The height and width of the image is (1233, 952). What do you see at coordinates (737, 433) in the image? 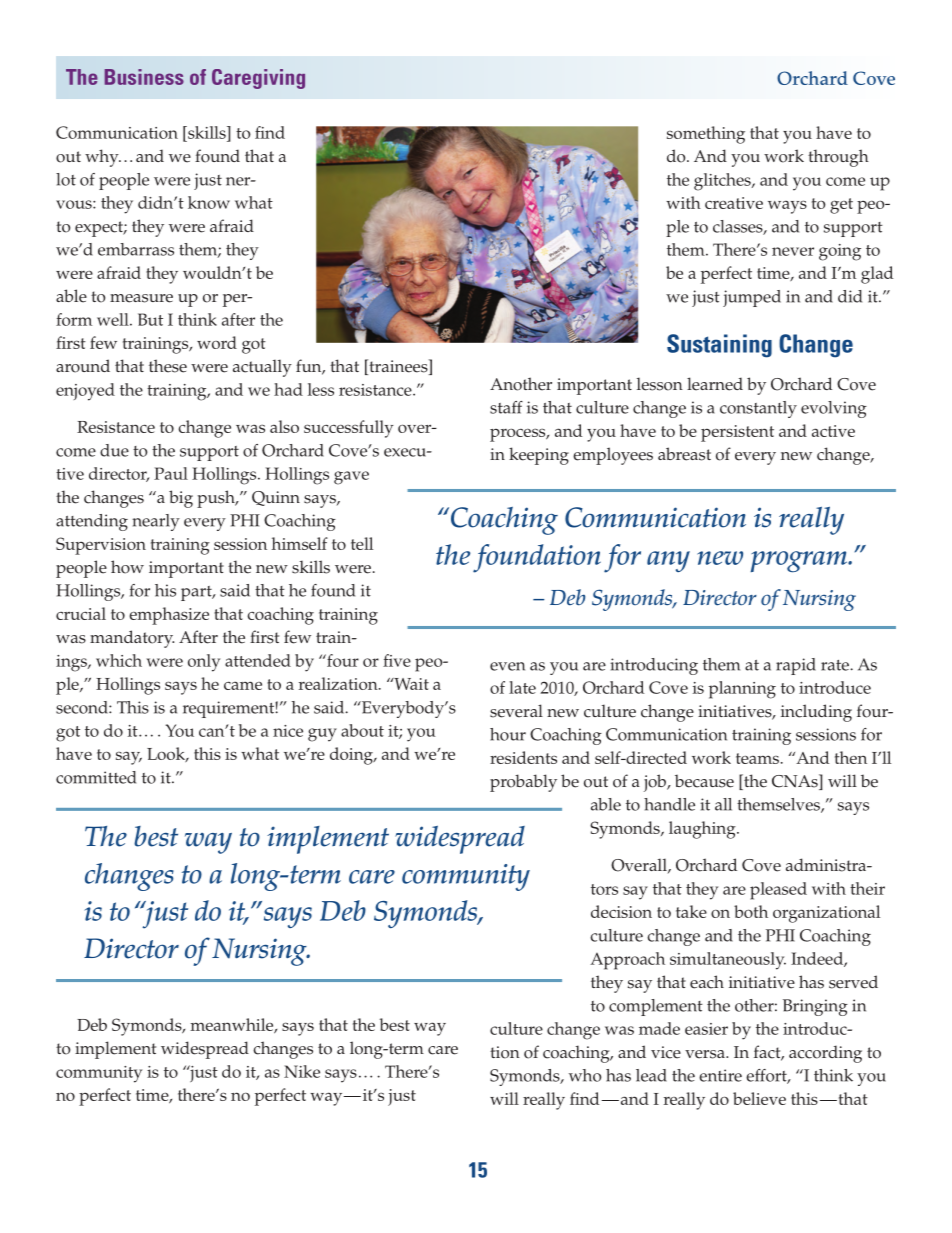
I see `persistent` at bounding box center [737, 433].
